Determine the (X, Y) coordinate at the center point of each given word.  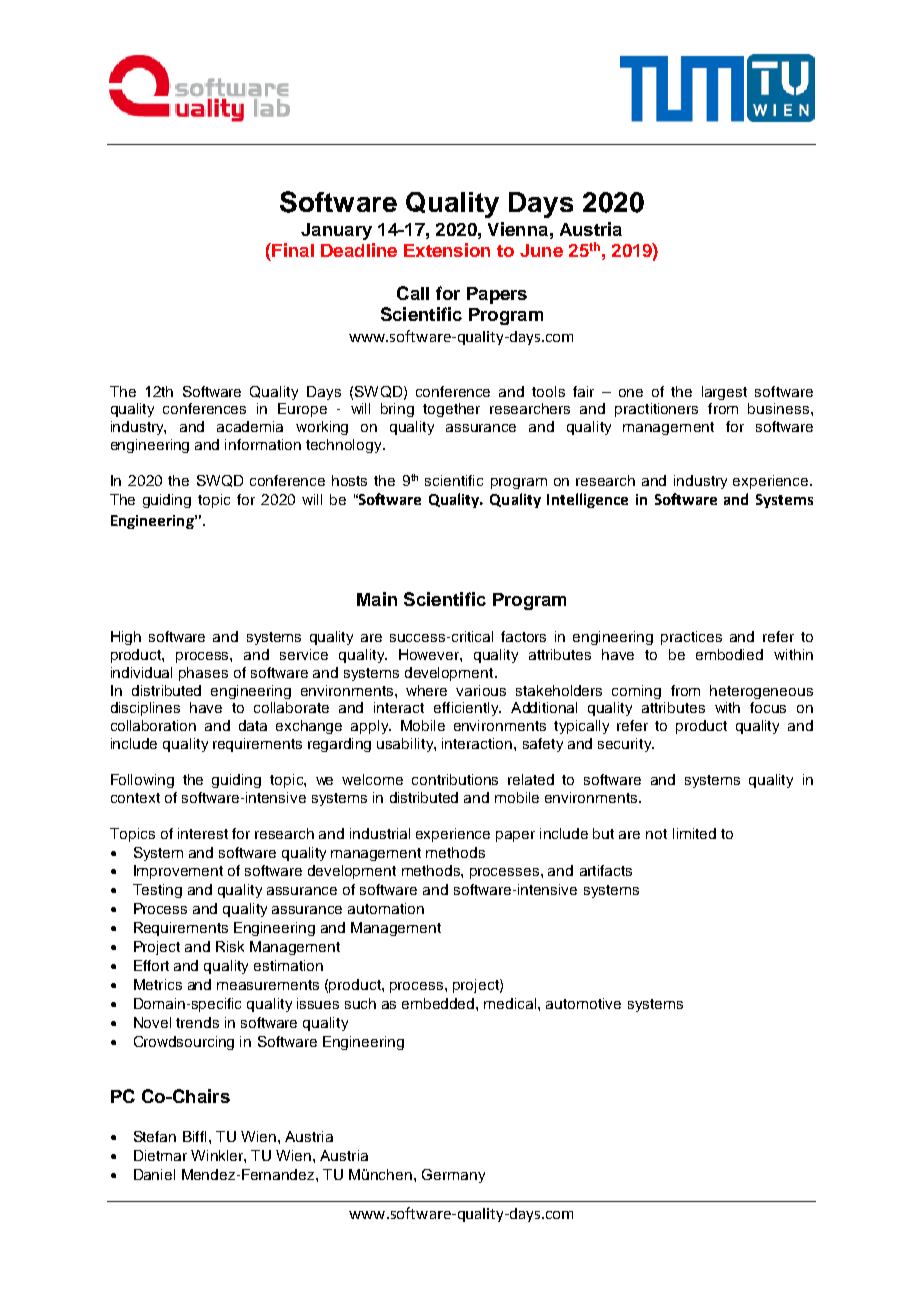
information (263, 444)
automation (386, 908)
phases (203, 674)
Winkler (218, 1155)
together (451, 410)
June (541, 250)
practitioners (656, 410)
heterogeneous (761, 692)
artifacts (606, 870)
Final (292, 250)
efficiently (467, 709)
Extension (447, 250)
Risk (230, 946)
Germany (453, 1176)
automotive (583, 1003)
